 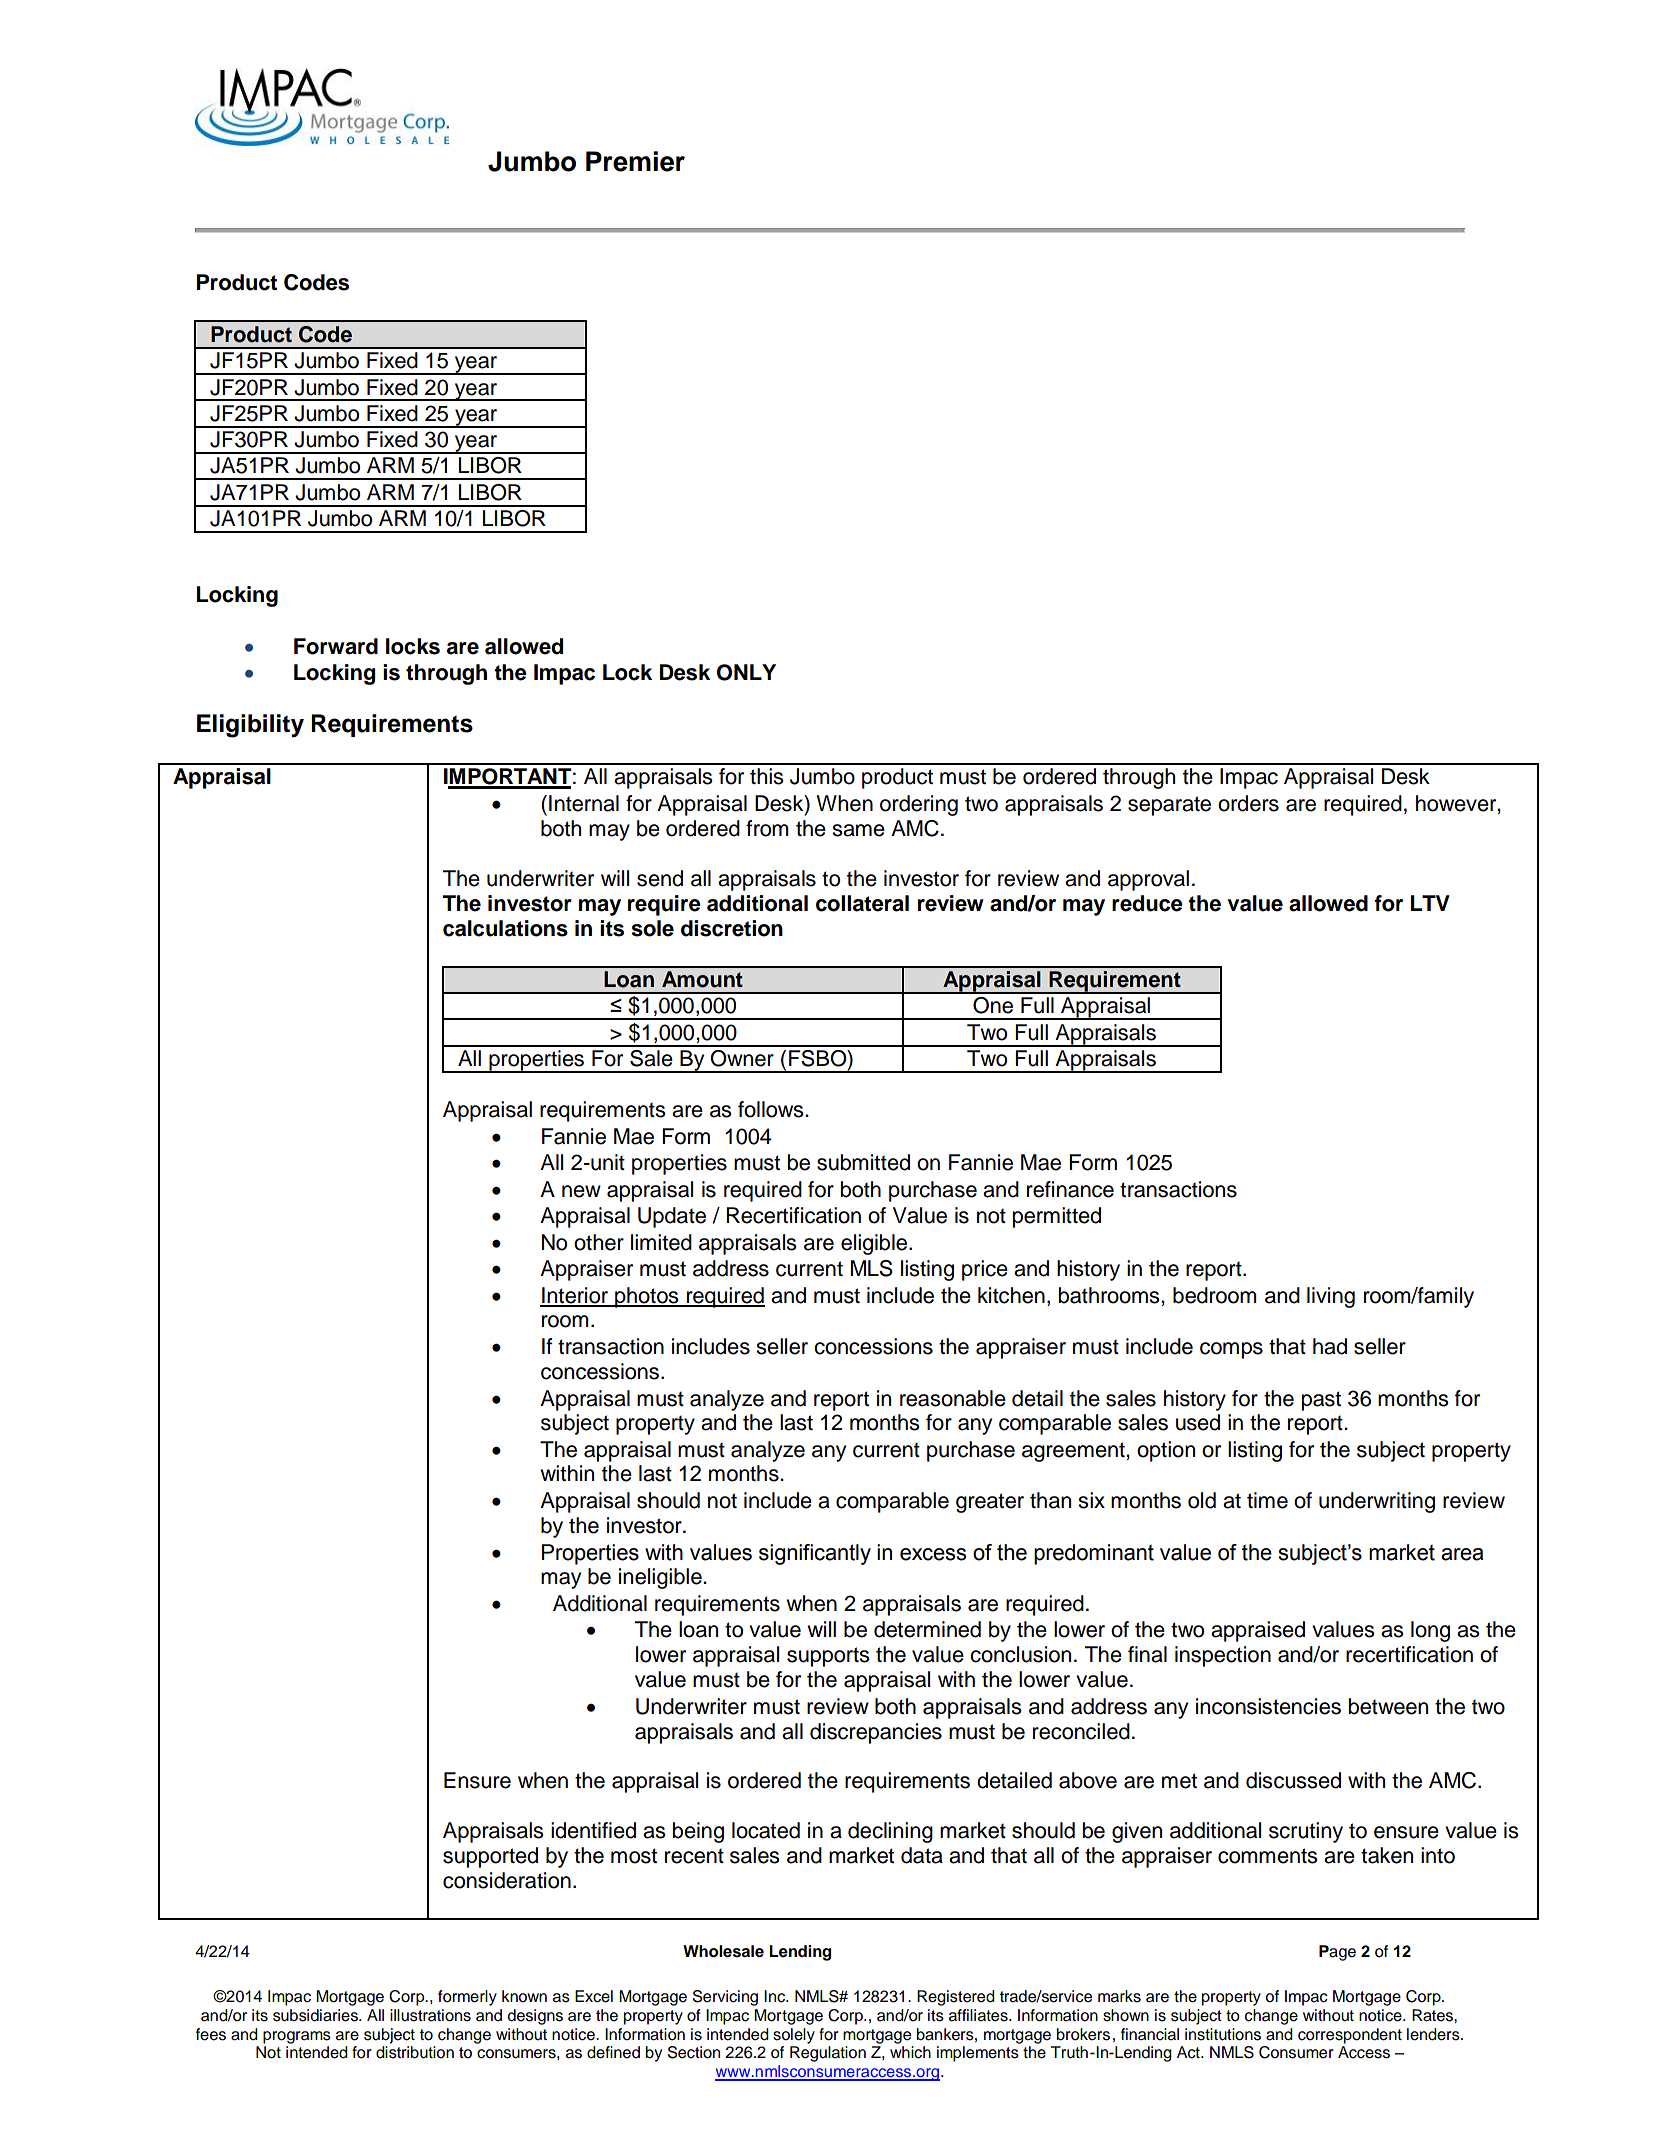 I want to click on new, so click(x=581, y=1191).
